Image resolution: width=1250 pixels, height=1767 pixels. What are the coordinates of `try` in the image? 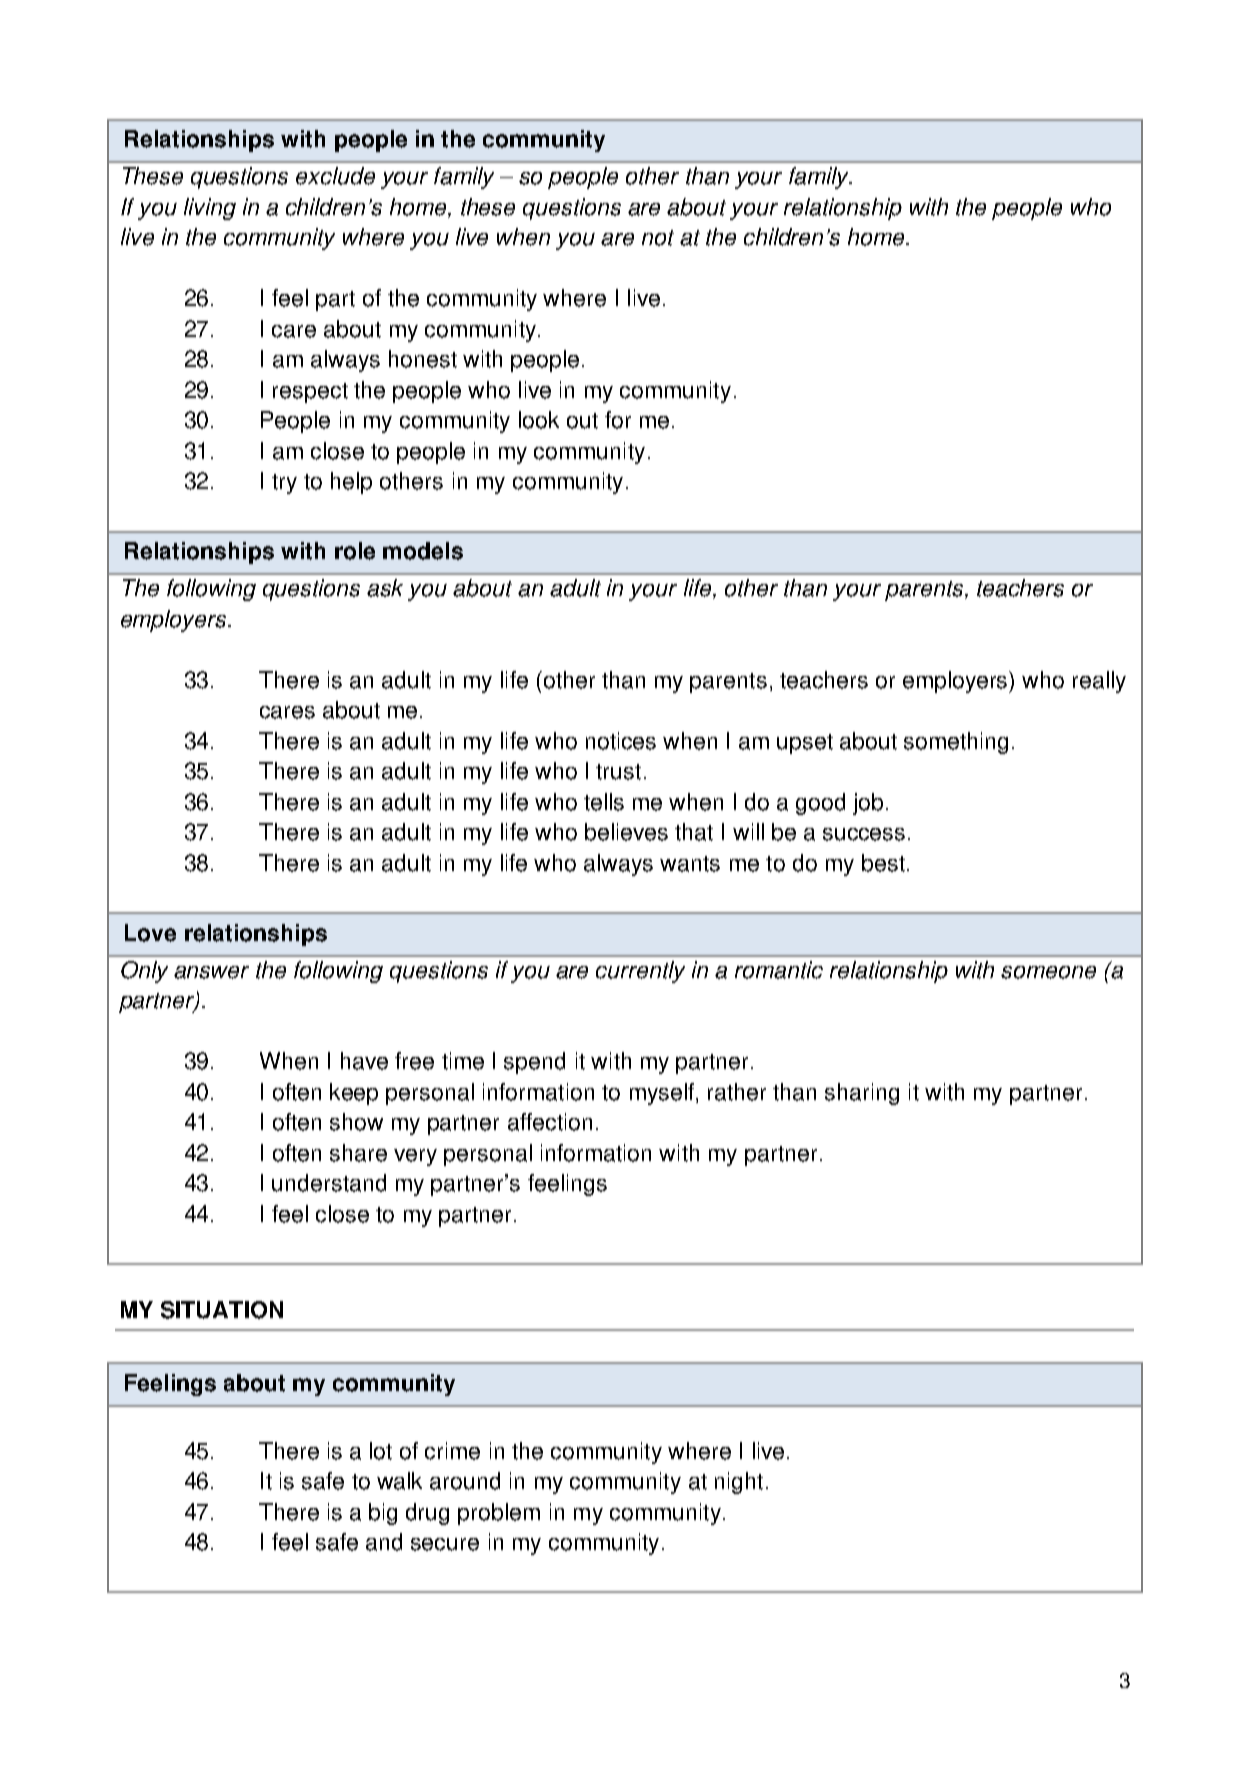 It's located at (284, 484).
